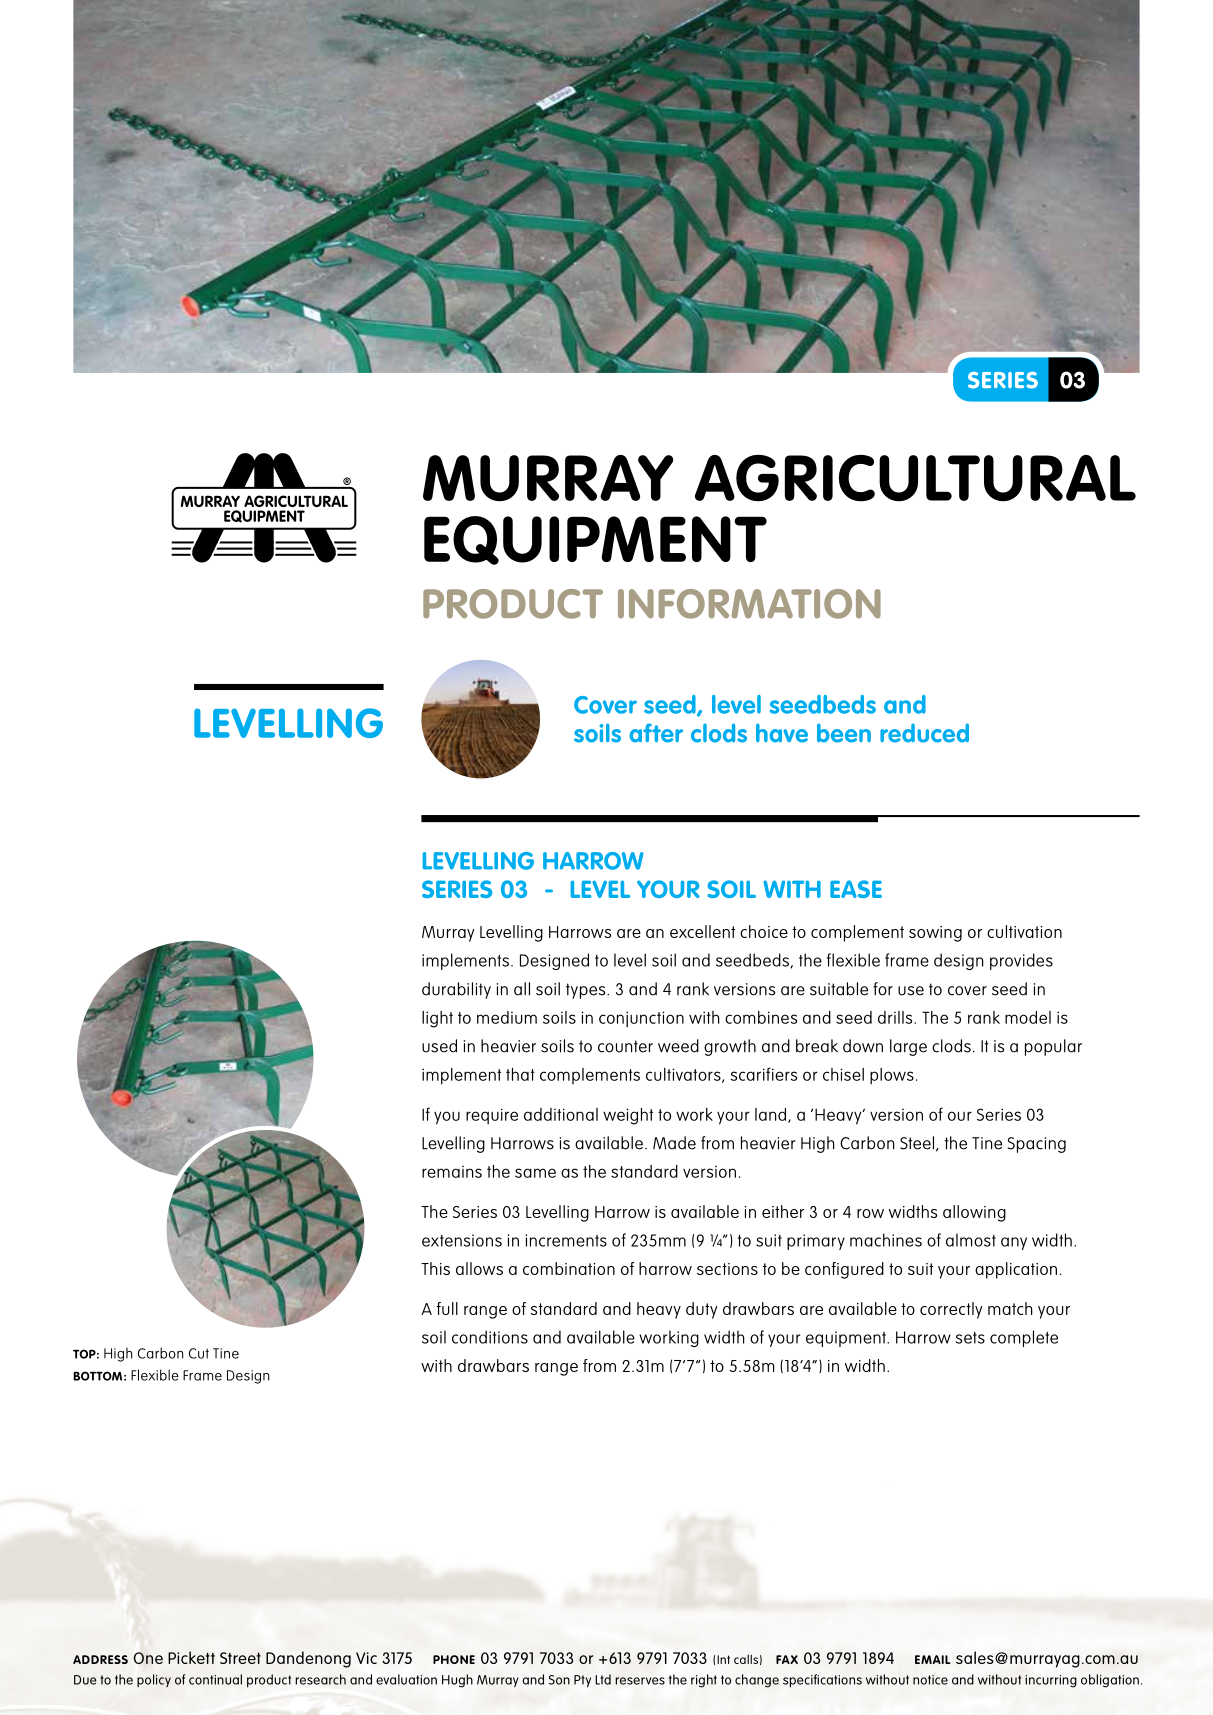  I want to click on popular, so click(1053, 1047).
